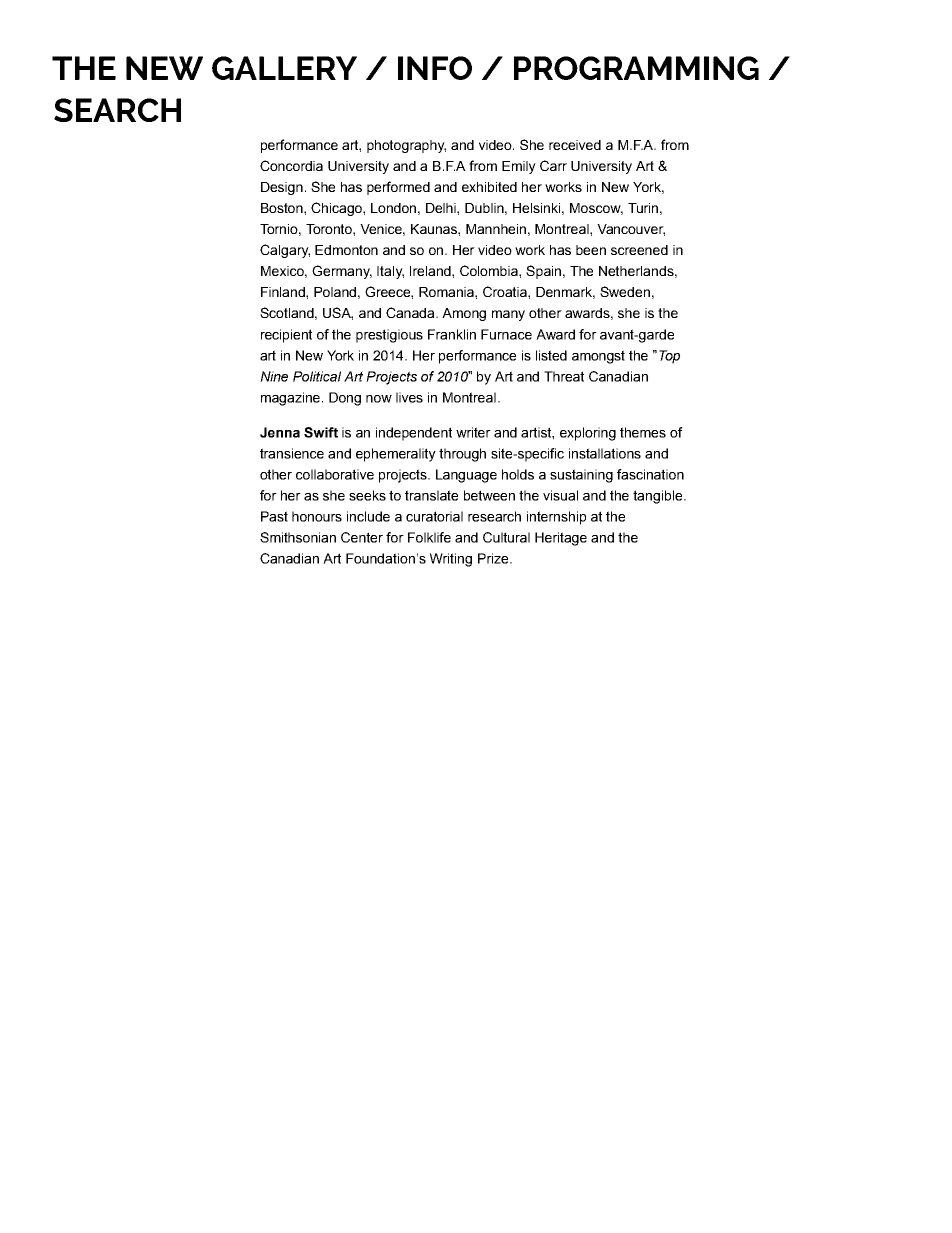 This screenshot has width=952, height=1233. I want to click on INFO, so click(435, 68).
